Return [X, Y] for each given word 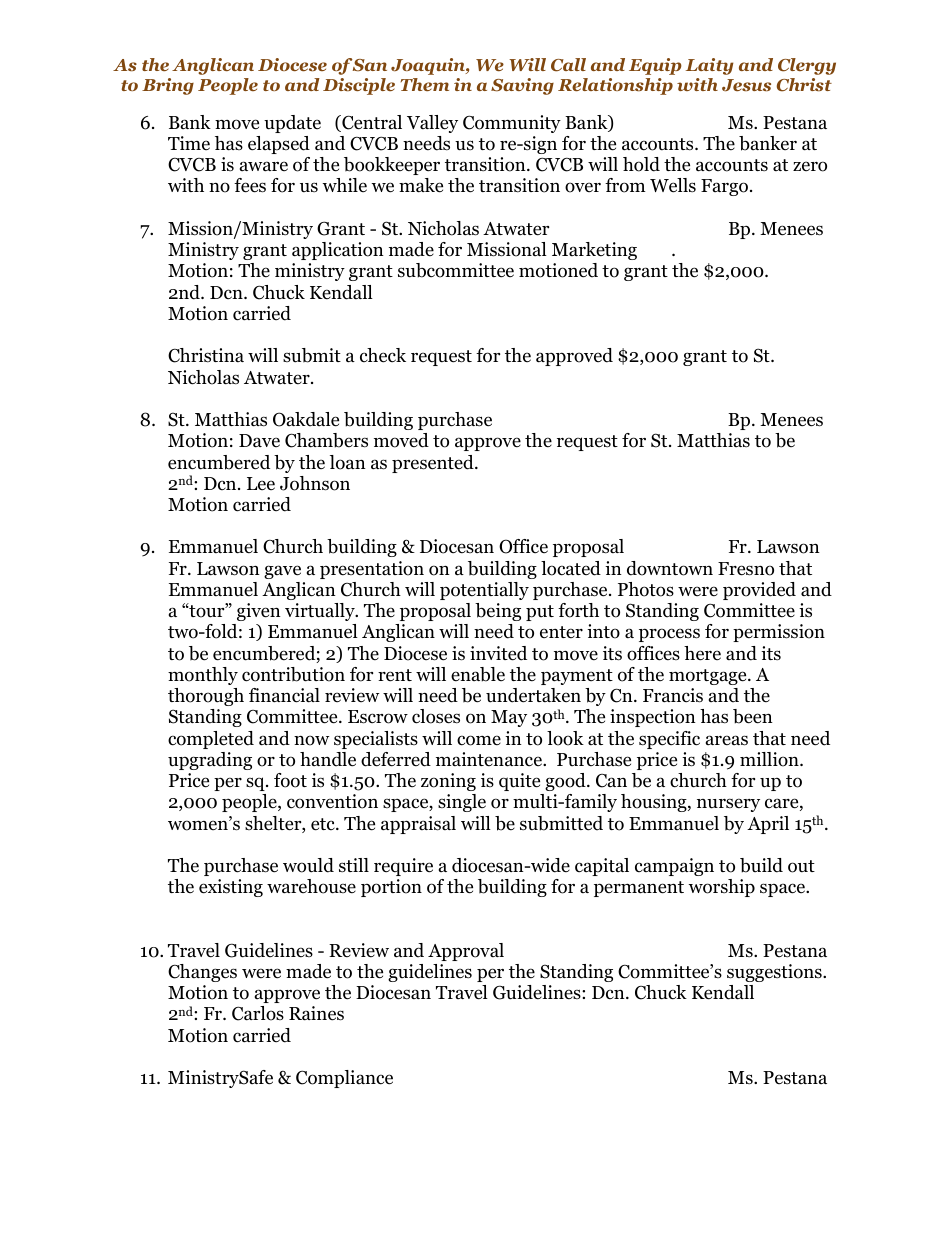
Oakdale [306, 419]
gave [282, 572]
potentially [484, 591]
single [462, 803]
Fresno [746, 569]
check [383, 355]
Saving [522, 86]
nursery [728, 805]
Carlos [258, 1013]
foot [290, 780]
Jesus [746, 85]
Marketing [594, 251]
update [292, 124]
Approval [466, 952]
